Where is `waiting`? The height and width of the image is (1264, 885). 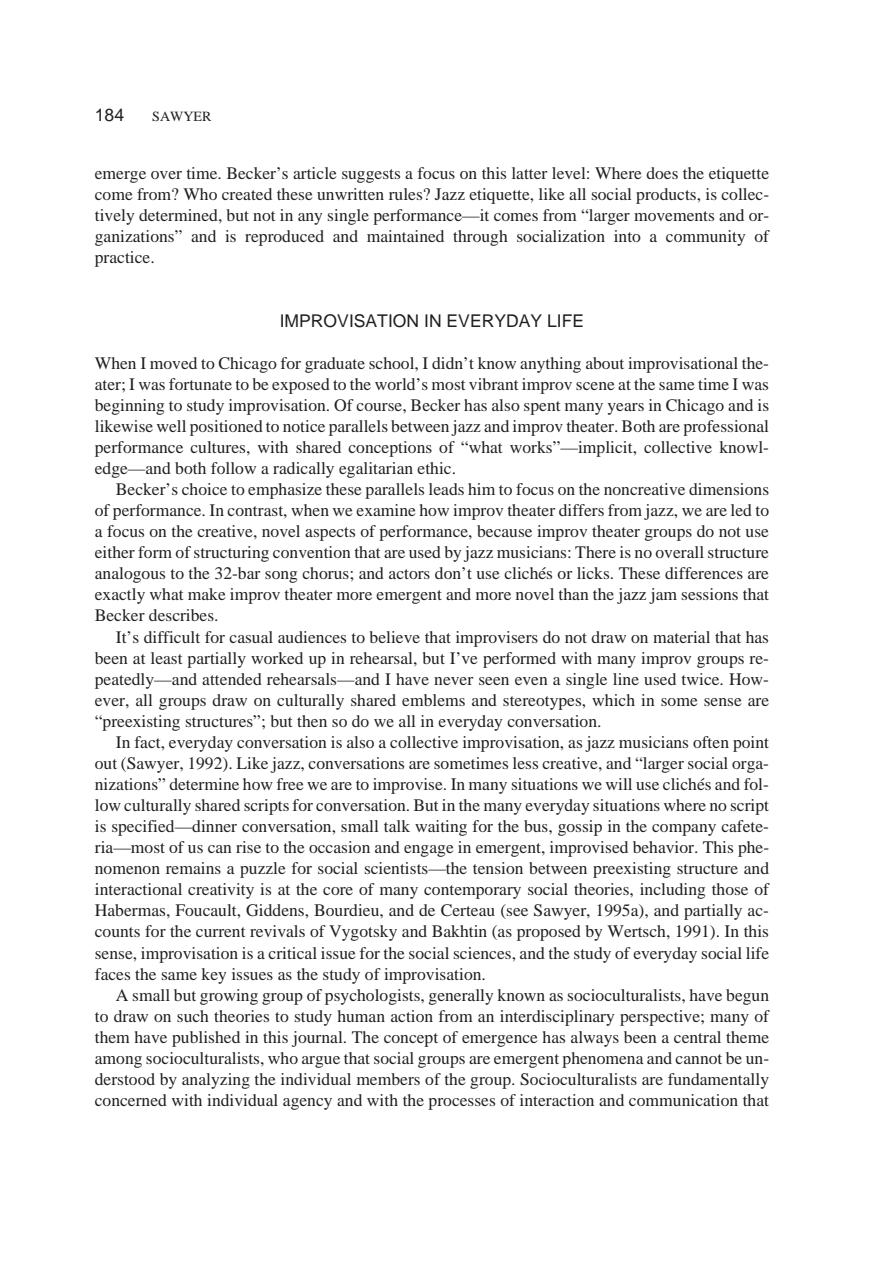
waiting is located at coordinates (441, 828).
